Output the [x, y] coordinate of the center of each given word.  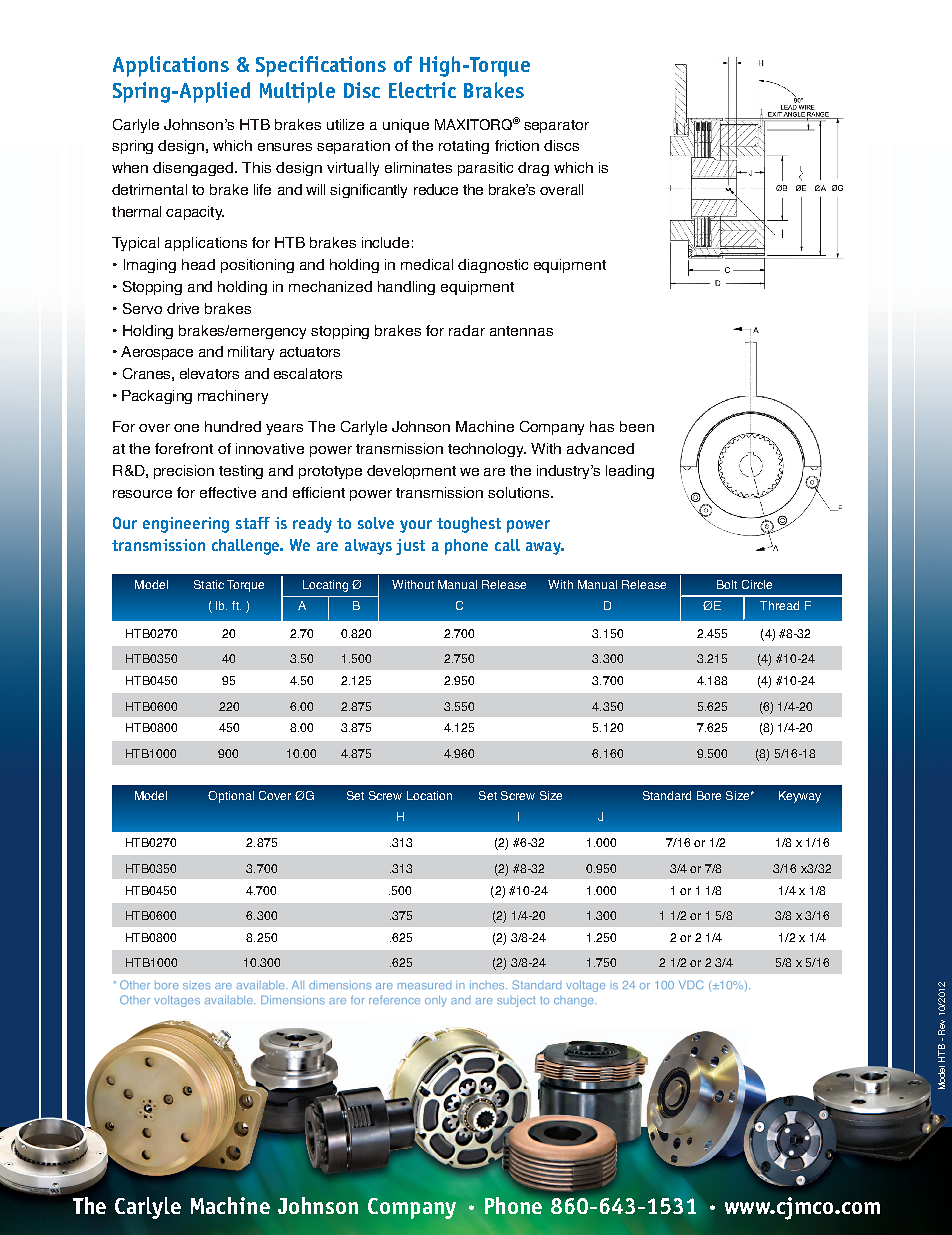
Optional [231, 797]
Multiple [297, 92]
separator [556, 126]
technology [487, 450]
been [637, 426]
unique [406, 126]
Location [429, 795]
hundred [233, 426]
